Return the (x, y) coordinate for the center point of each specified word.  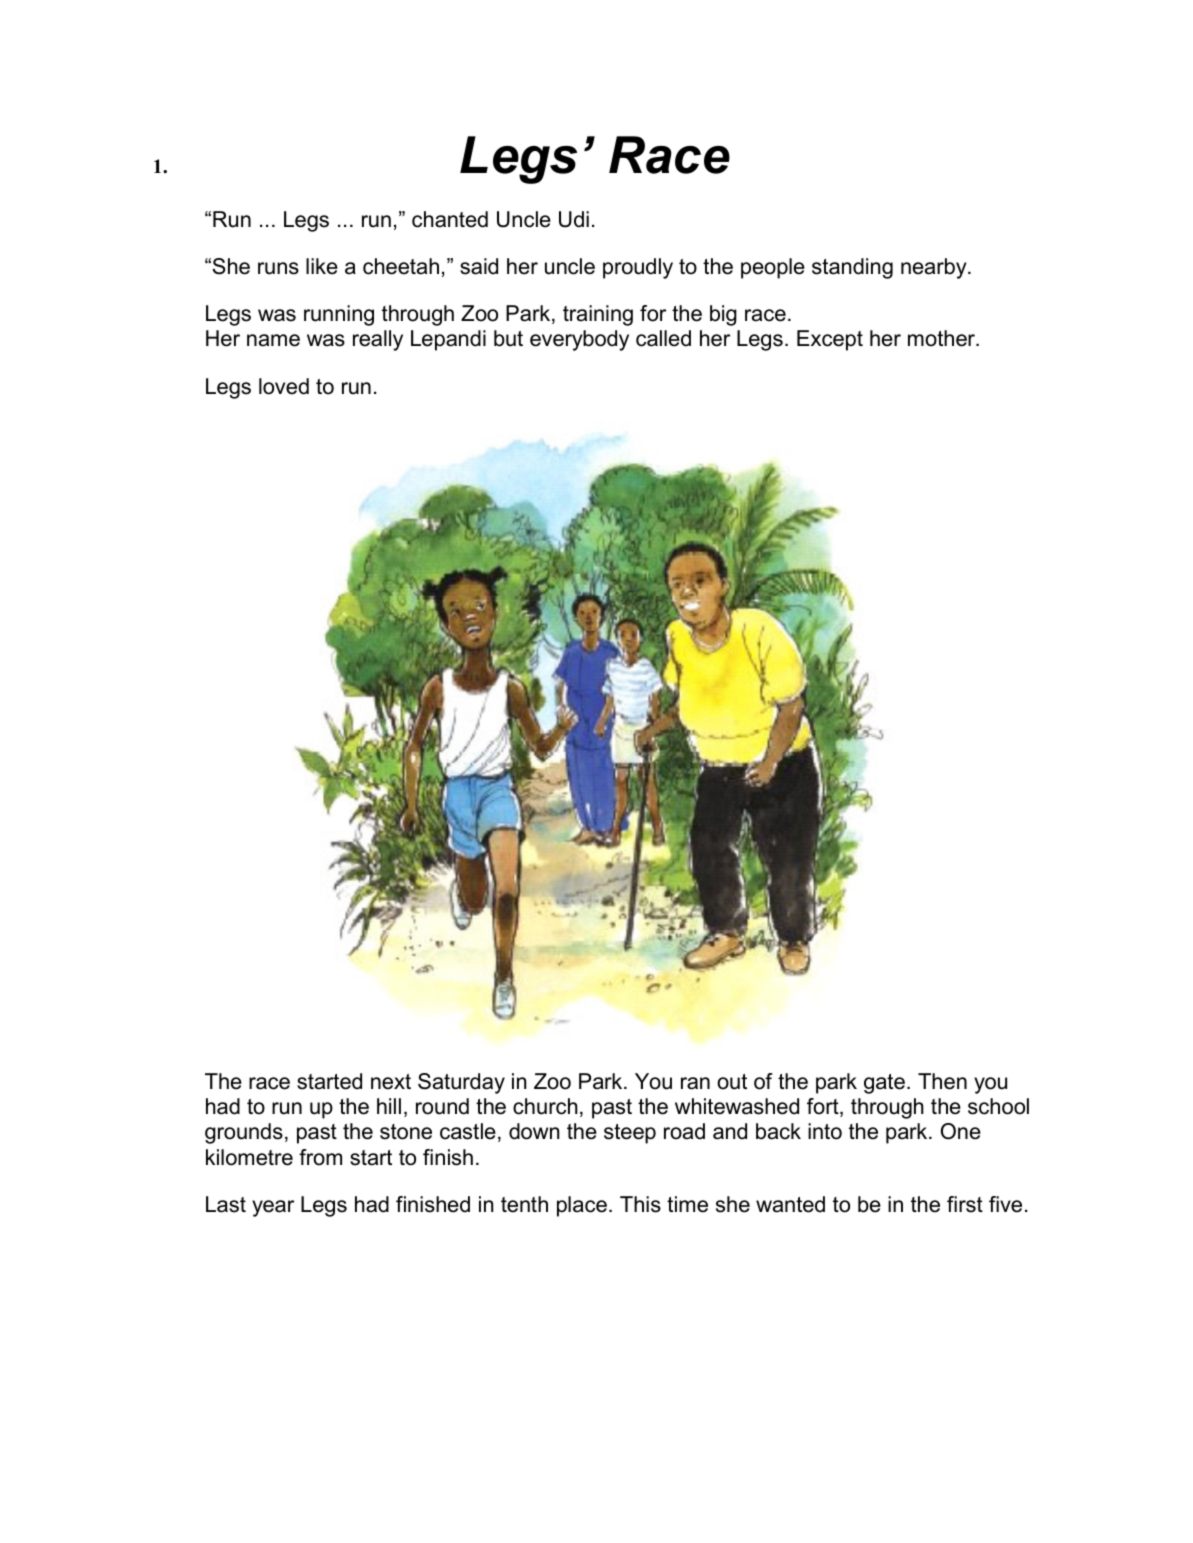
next (391, 1082)
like (322, 266)
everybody (579, 340)
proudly (638, 268)
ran (695, 1083)
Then (942, 1081)
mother (943, 338)
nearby (935, 268)
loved (284, 386)
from (320, 1157)
